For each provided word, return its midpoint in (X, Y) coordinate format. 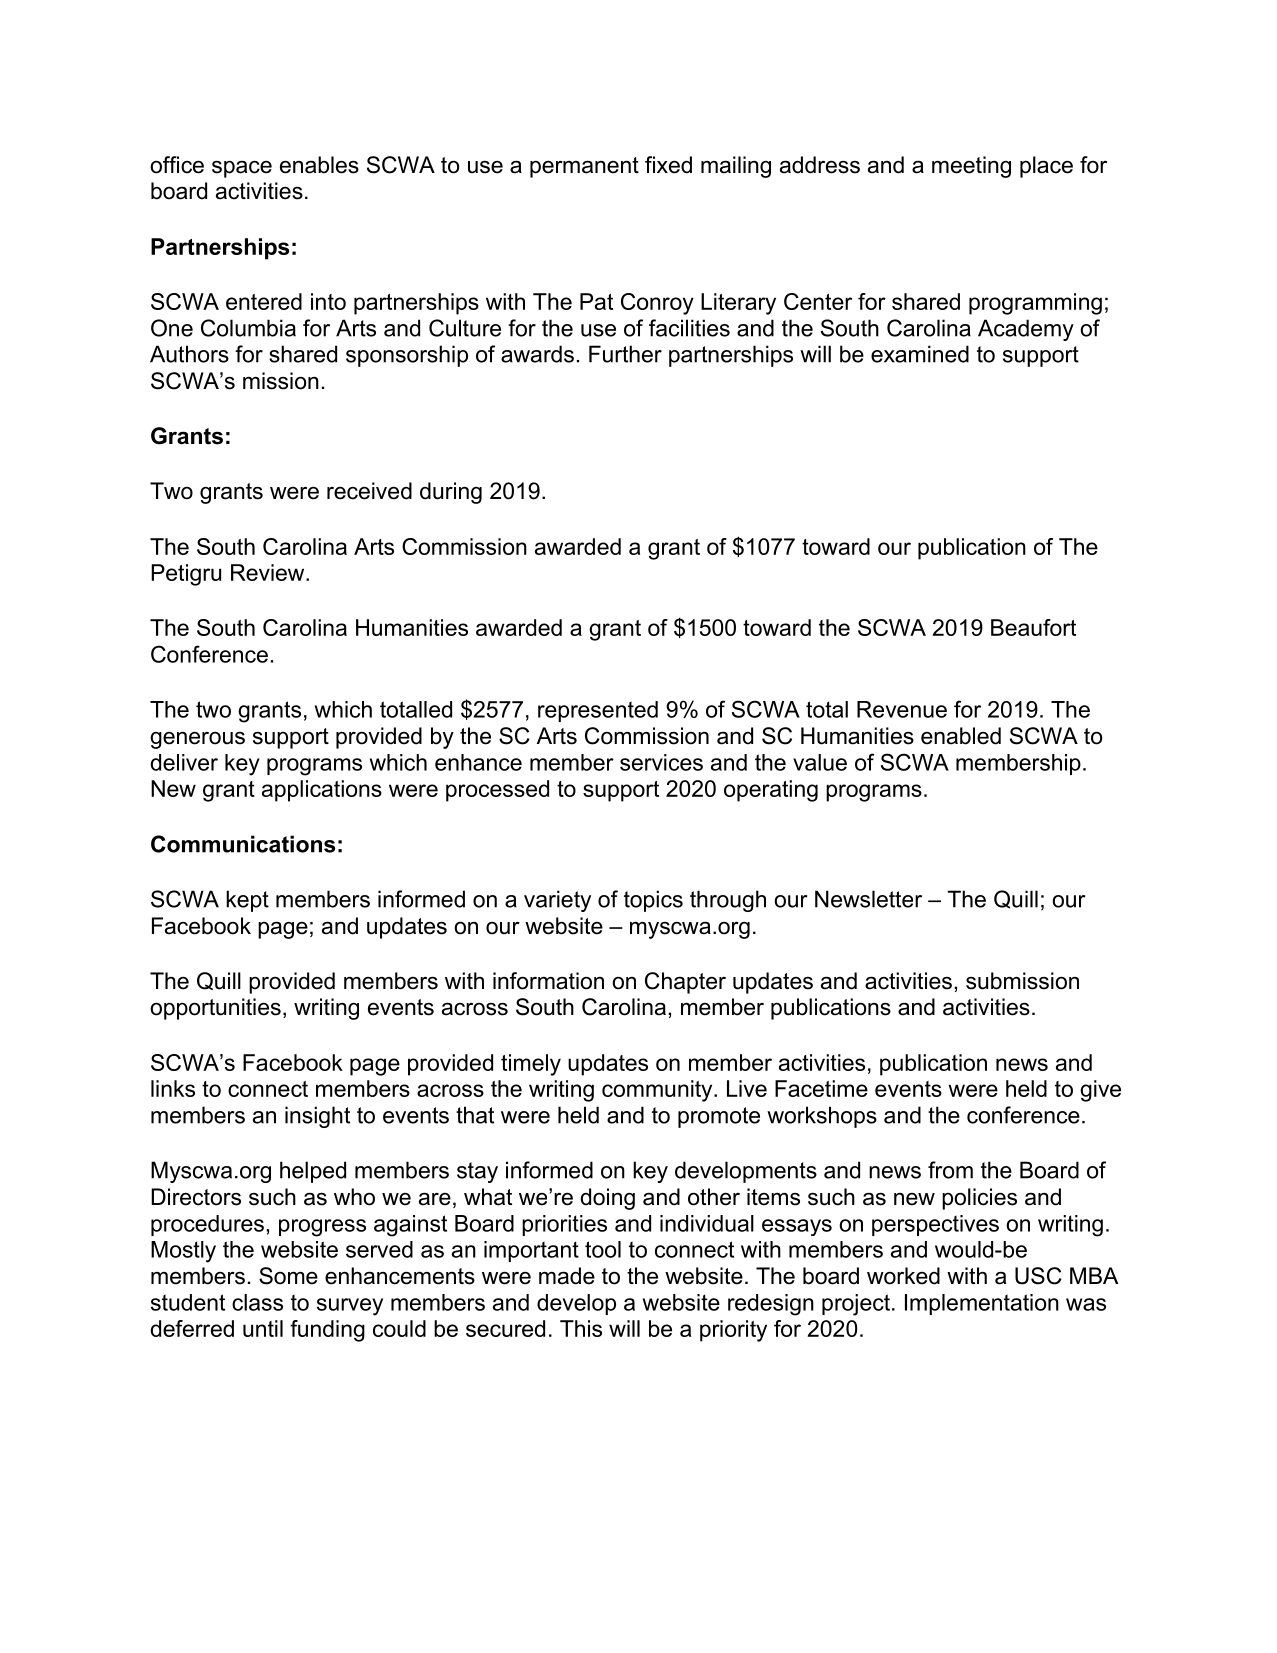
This (581, 1328)
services (661, 762)
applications (322, 791)
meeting (971, 167)
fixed (668, 165)
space (242, 169)
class (257, 1302)
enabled (961, 736)
